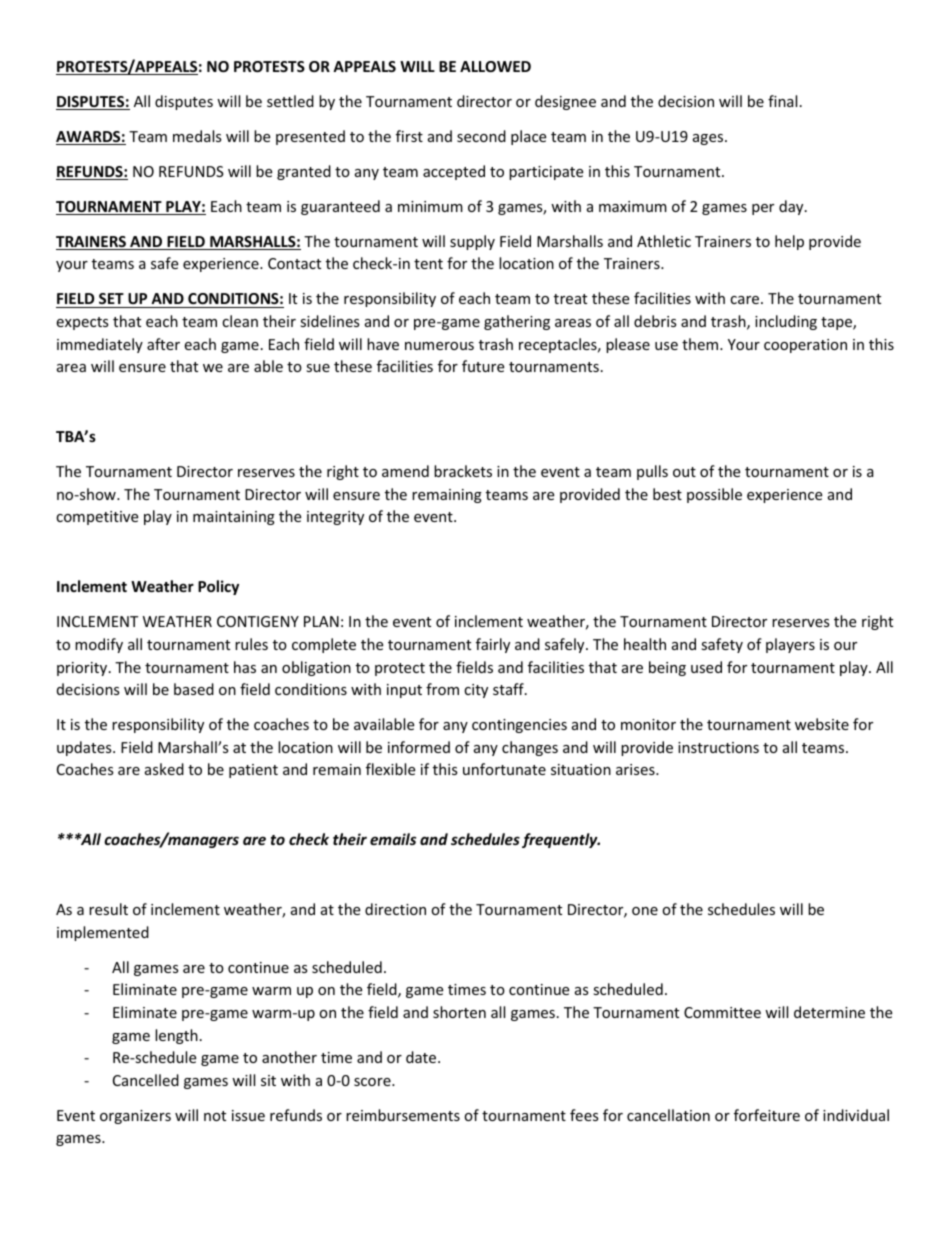 The width and height of the image is (952, 1233). What do you see at coordinates (403, 1115) in the image?
I see `reimbursements` at bounding box center [403, 1115].
